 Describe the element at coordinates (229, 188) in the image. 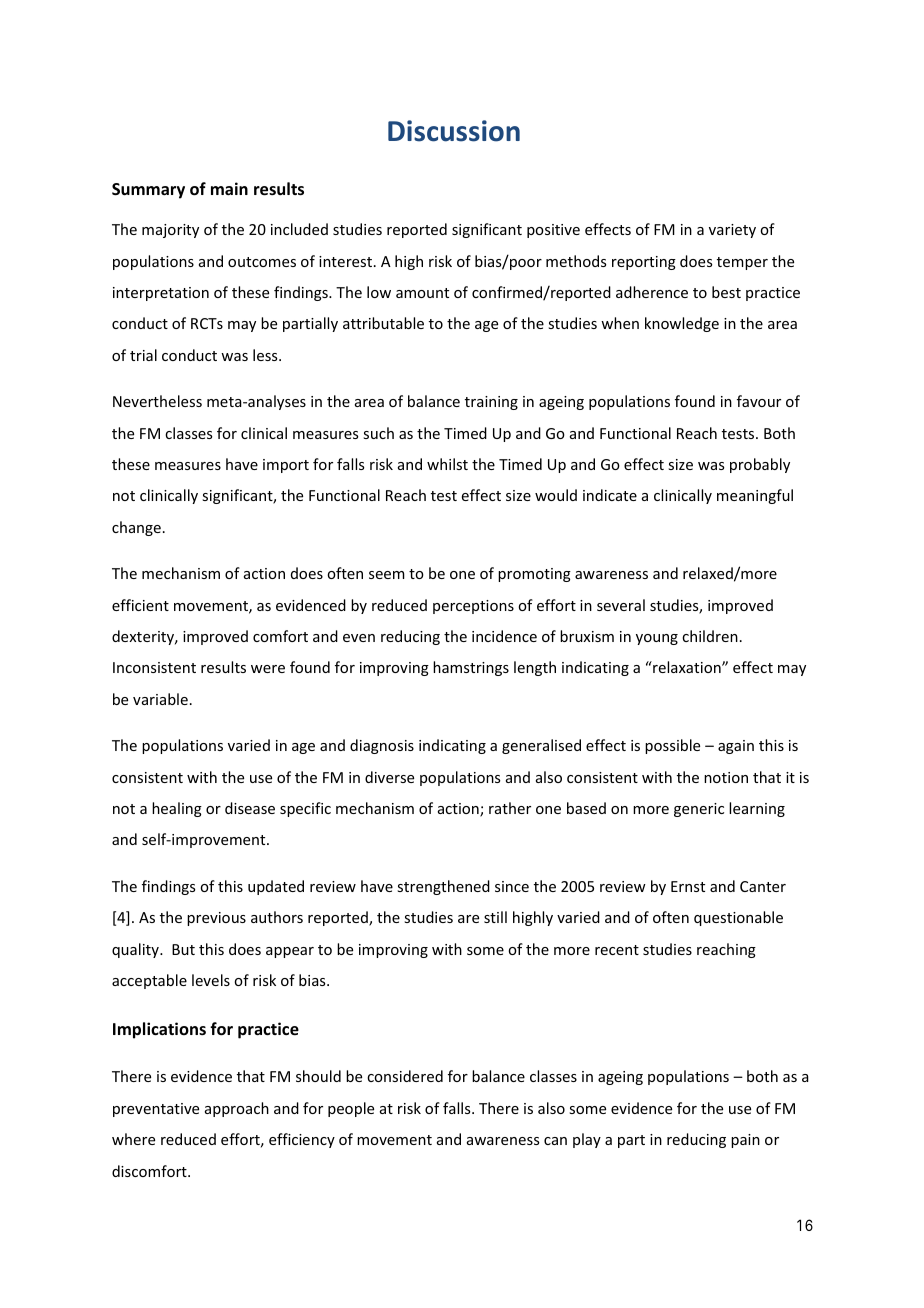

I see `main` at that location.
